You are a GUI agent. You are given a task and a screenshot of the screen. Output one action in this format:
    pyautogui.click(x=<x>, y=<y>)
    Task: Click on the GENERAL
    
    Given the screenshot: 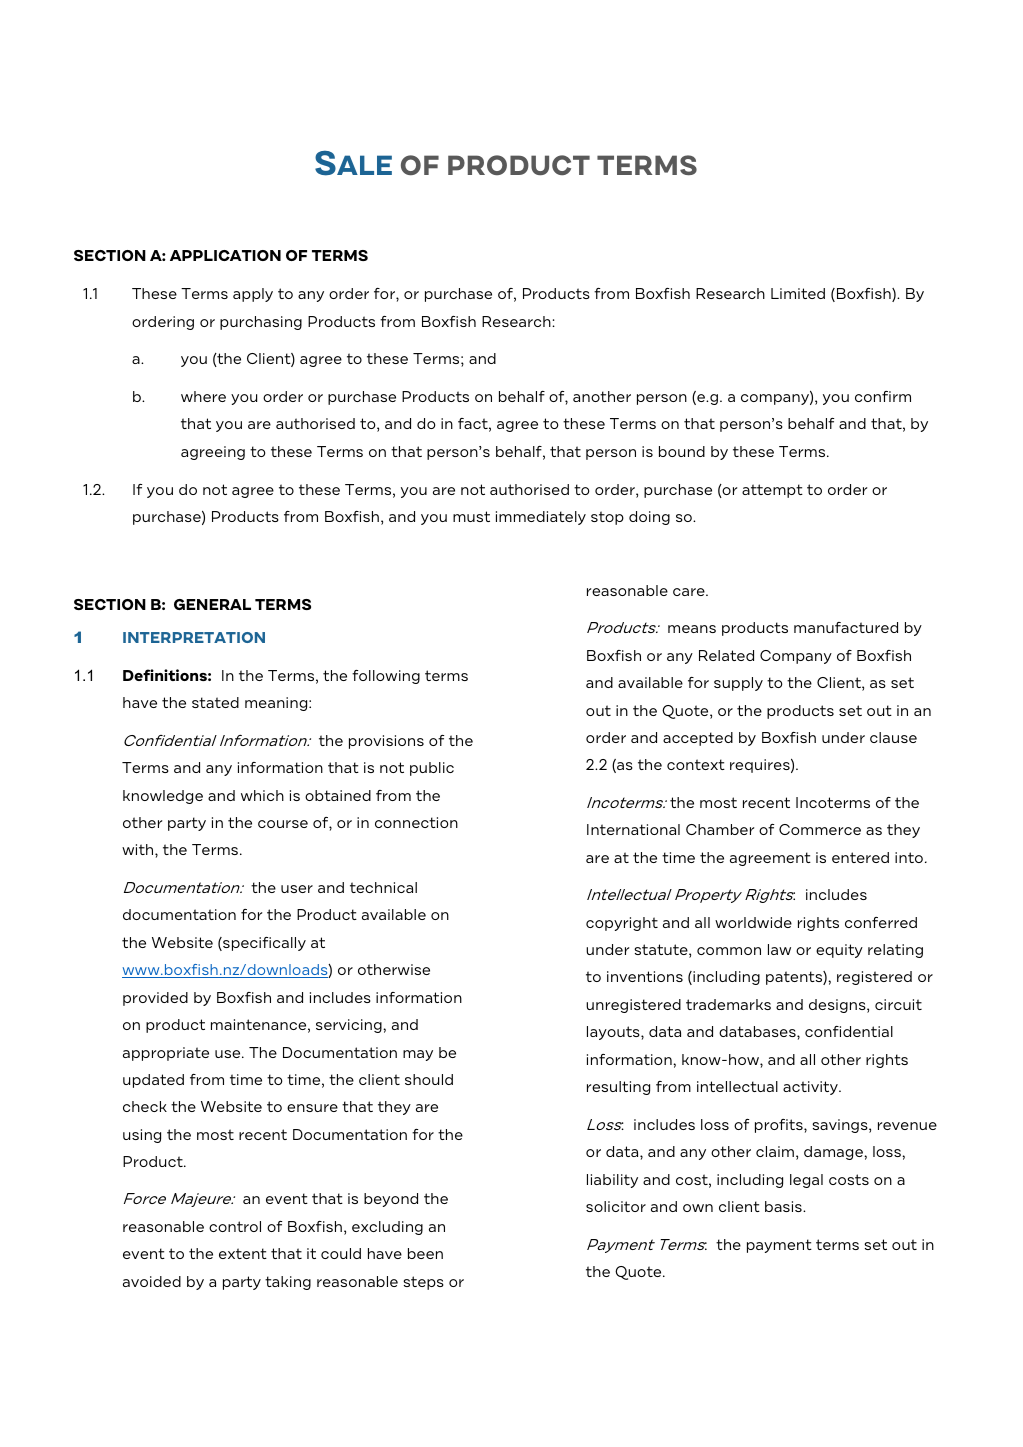 What is the action you would take?
    pyautogui.click(x=212, y=604)
